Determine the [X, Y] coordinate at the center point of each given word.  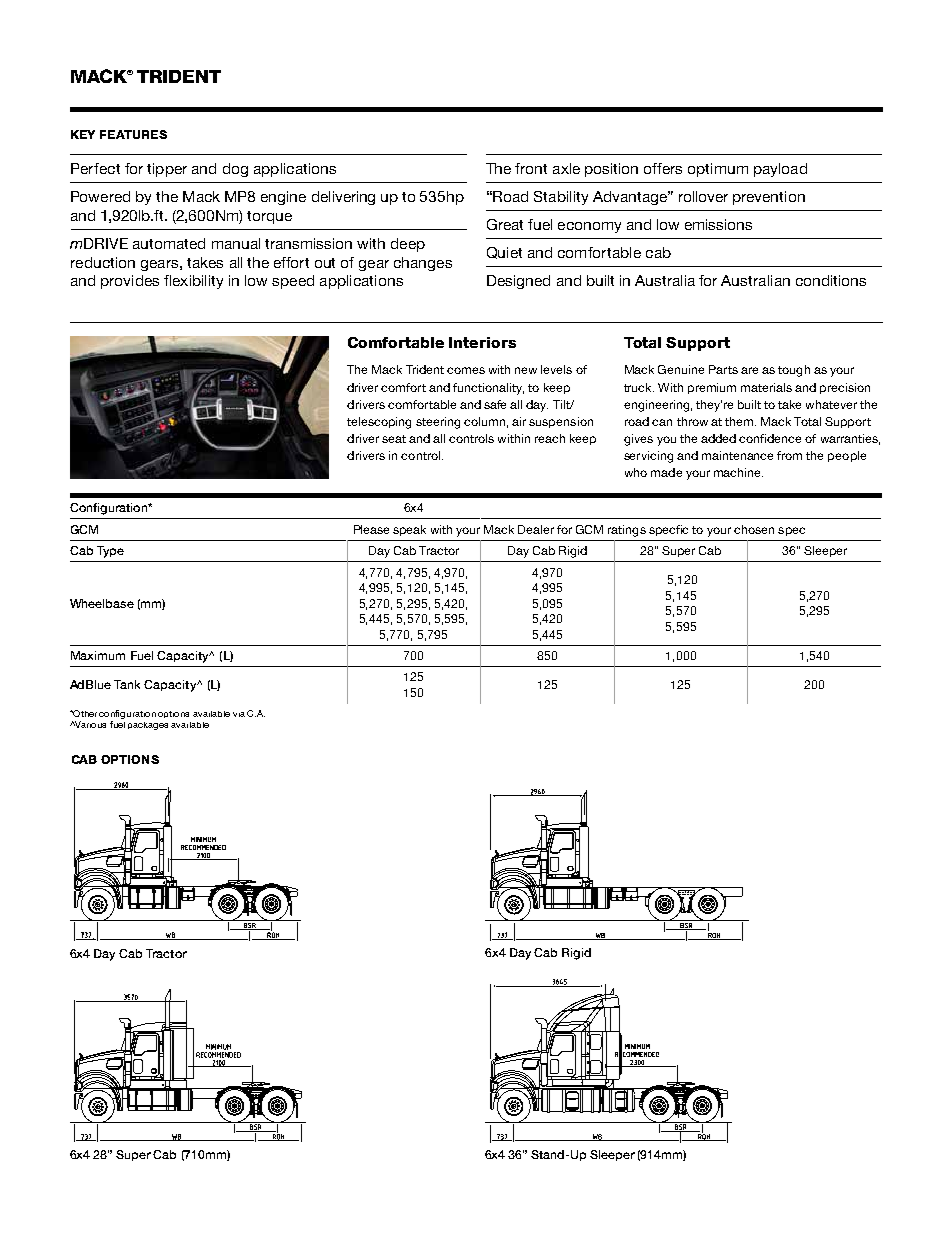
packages [148, 726]
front [531, 168]
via [239, 714]
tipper [167, 170]
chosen [754, 529]
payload [780, 170]
